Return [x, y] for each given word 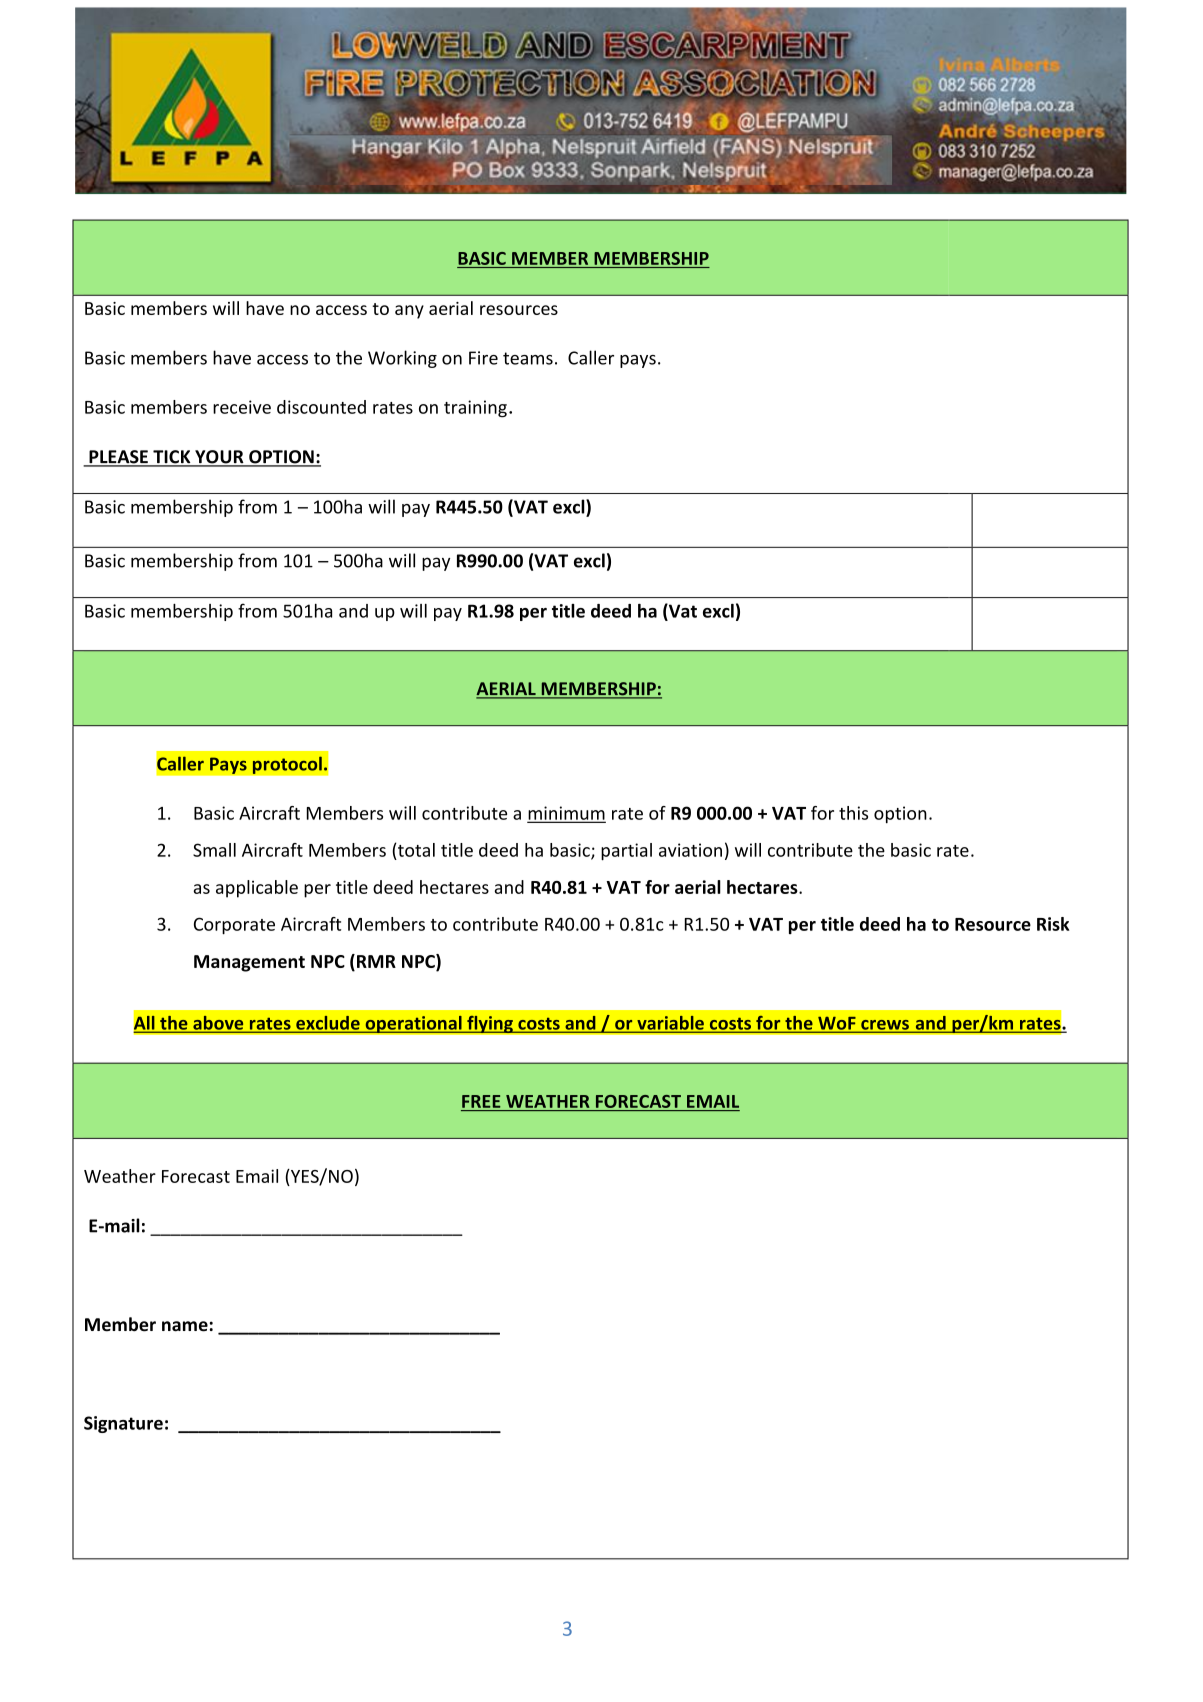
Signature [123, 1424]
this [853, 813]
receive [242, 407]
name [185, 1326]
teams [528, 358]
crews [885, 1026]
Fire [483, 358]
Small [214, 850]
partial [626, 851]
